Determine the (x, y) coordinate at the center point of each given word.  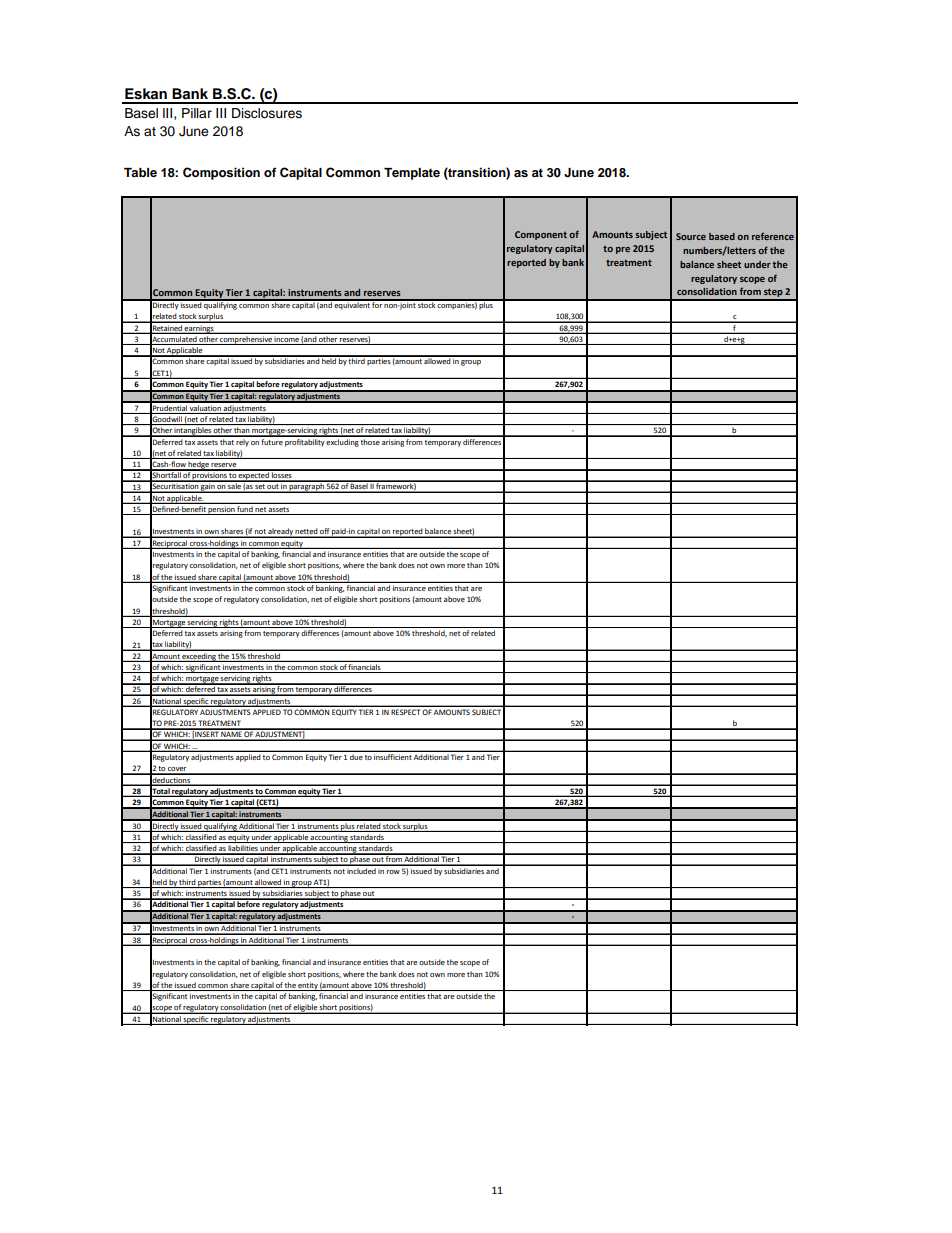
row (393, 872)
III (221, 113)
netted (306, 532)
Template (412, 174)
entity (308, 986)
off (324, 532)
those (370, 440)
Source (691, 236)
